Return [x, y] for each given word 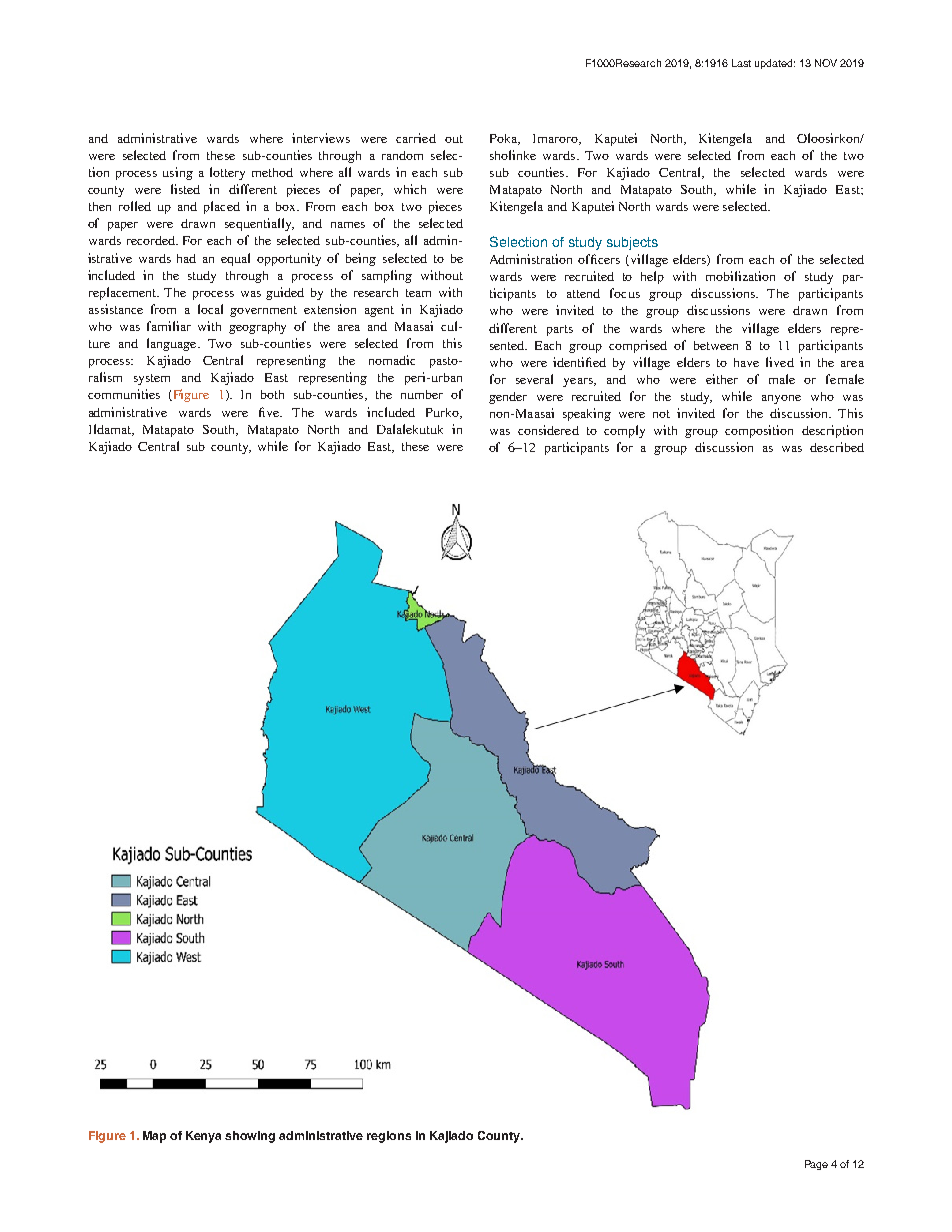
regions [389, 1137]
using [178, 173]
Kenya [203, 1137]
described [837, 447]
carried [416, 138]
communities [124, 394]
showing [250, 1137]
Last [741, 63]
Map [154, 1137]
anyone [781, 399]
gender [508, 398]
